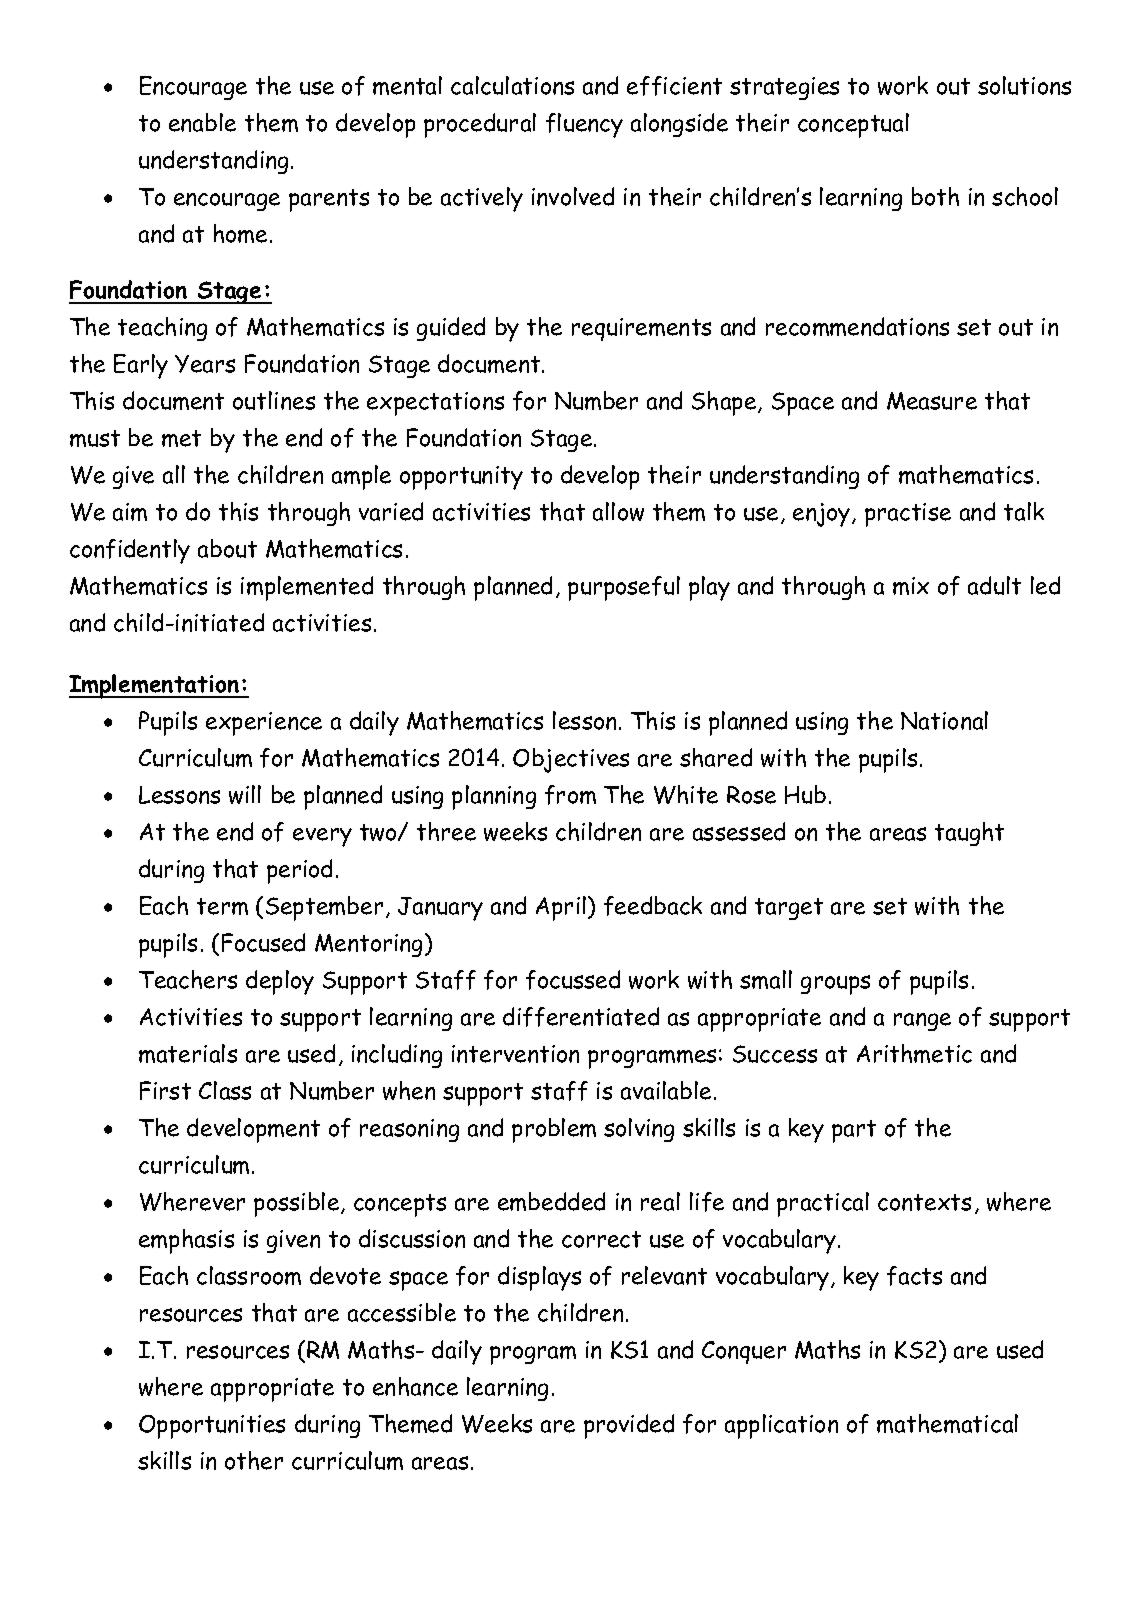  Describe the element at coordinates (274, 400) in the screenshot. I see `outlines` at that location.
